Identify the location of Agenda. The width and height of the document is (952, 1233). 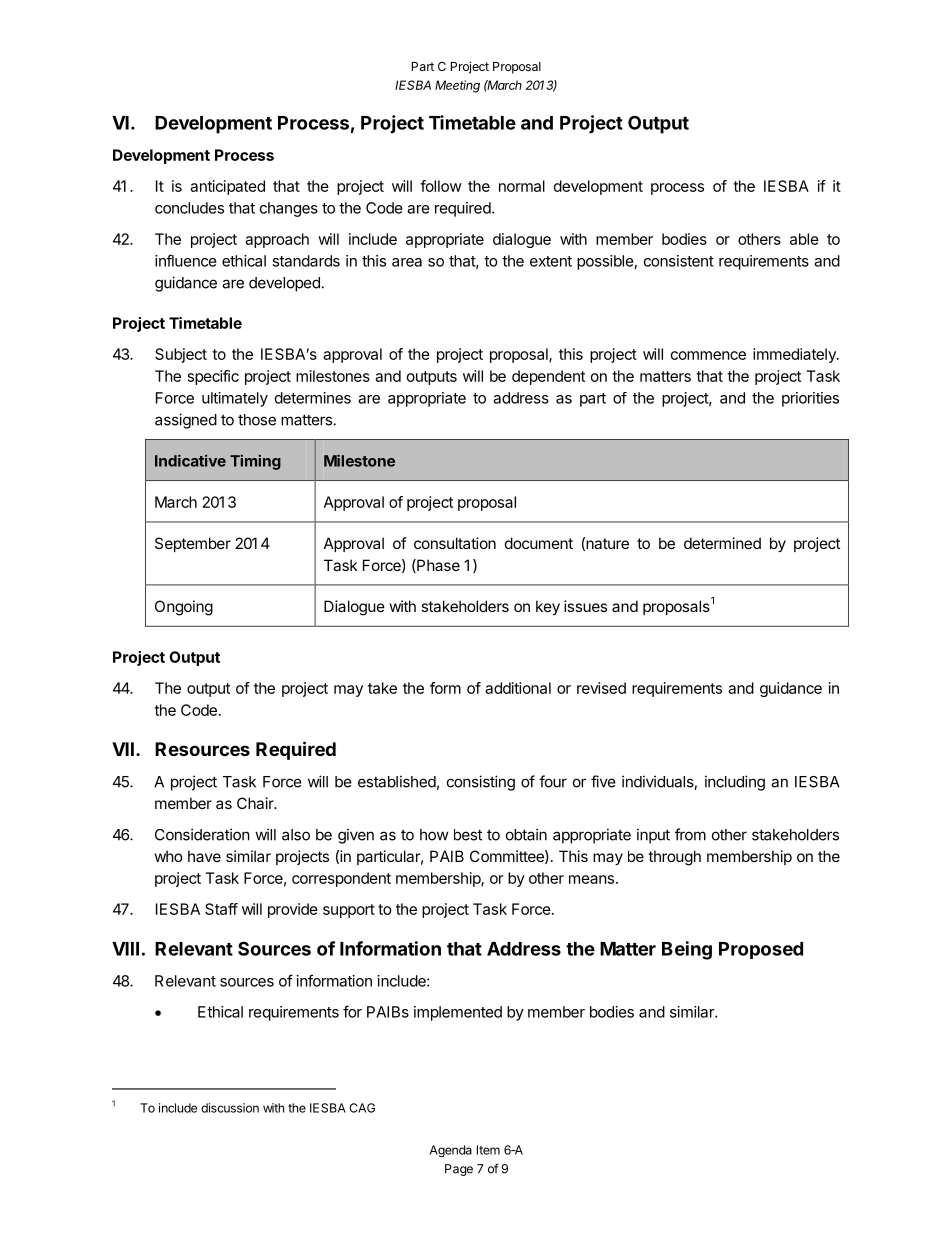
(451, 1151).
